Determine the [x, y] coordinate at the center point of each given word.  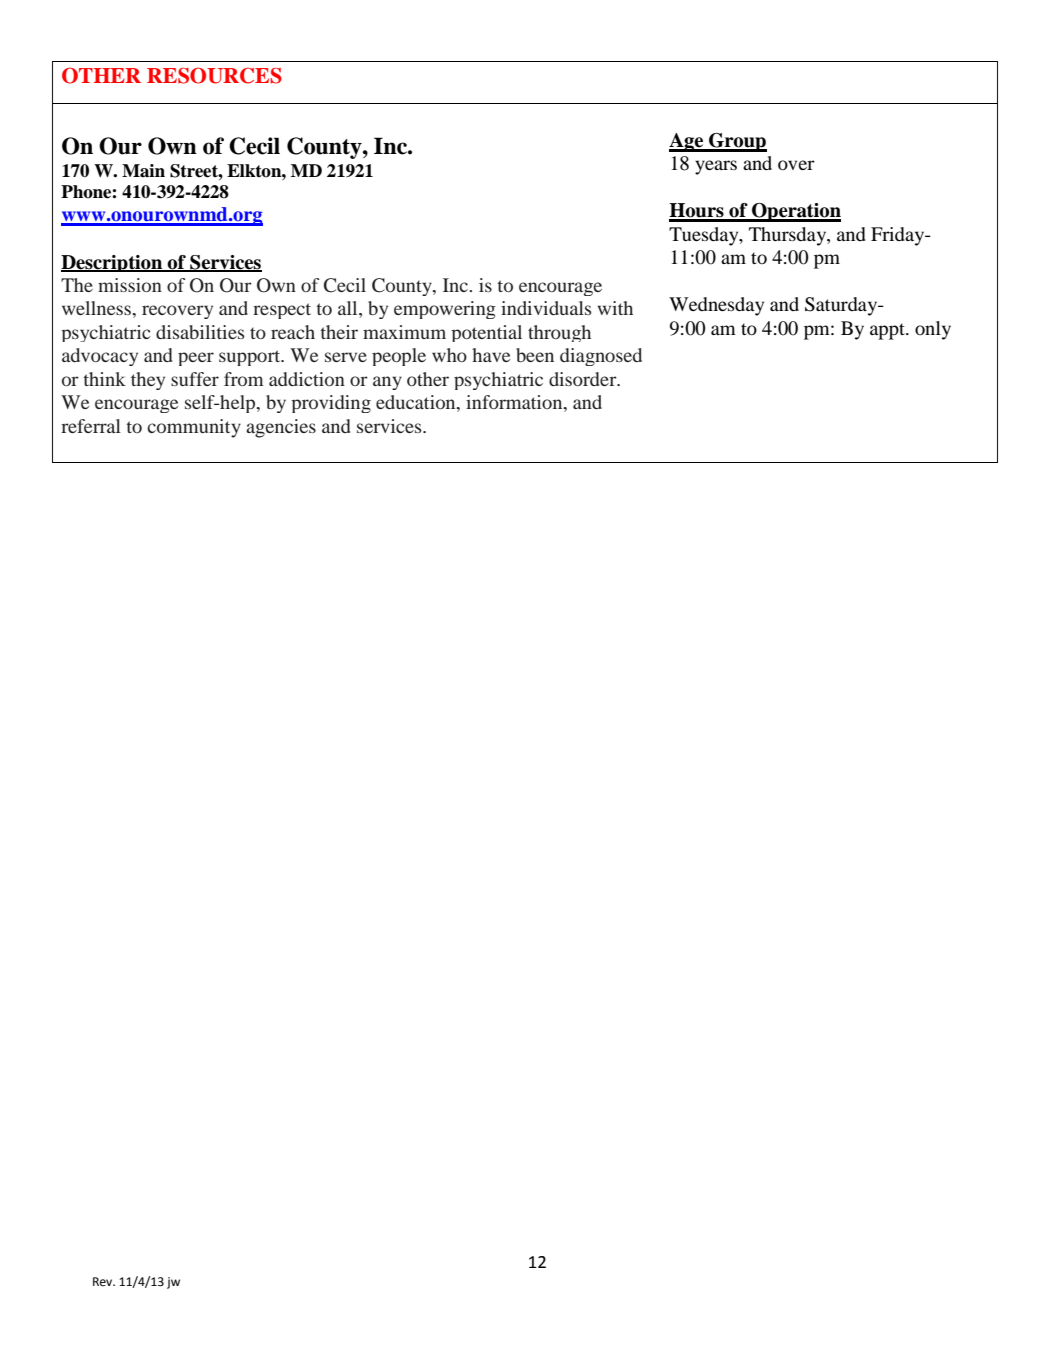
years [716, 167]
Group [737, 142]
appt [888, 331]
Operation [795, 212]
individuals [546, 308]
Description [113, 263]
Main [143, 171]
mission [130, 285]
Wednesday [716, 306]
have [491, 355]
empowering [445, 310]
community [194, 428]
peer [196, 359]
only [933, 330]
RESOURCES [214, 76]
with [615, 308]
